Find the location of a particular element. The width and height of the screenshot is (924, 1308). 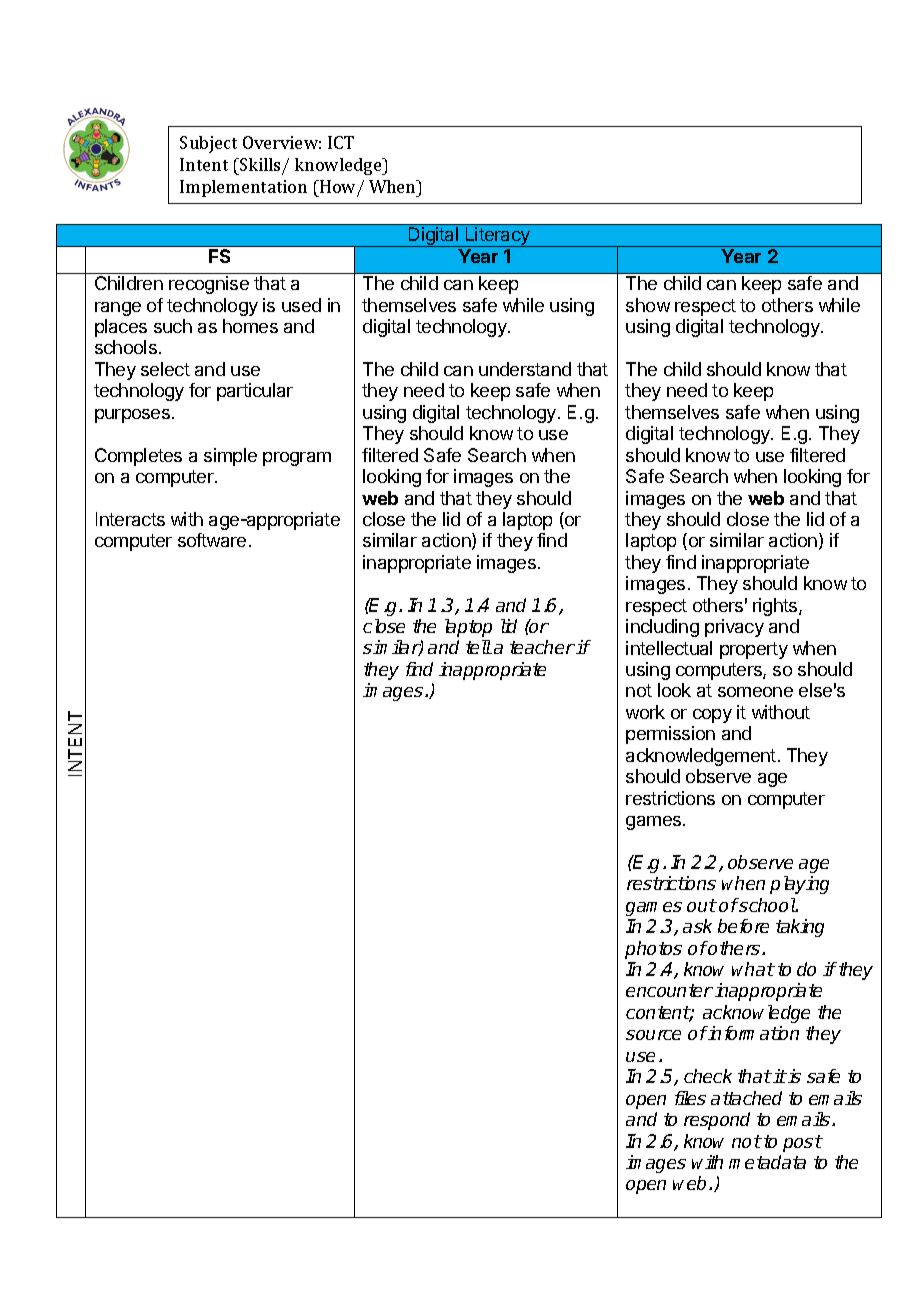

Skills is located at coordinates (260, 166).
